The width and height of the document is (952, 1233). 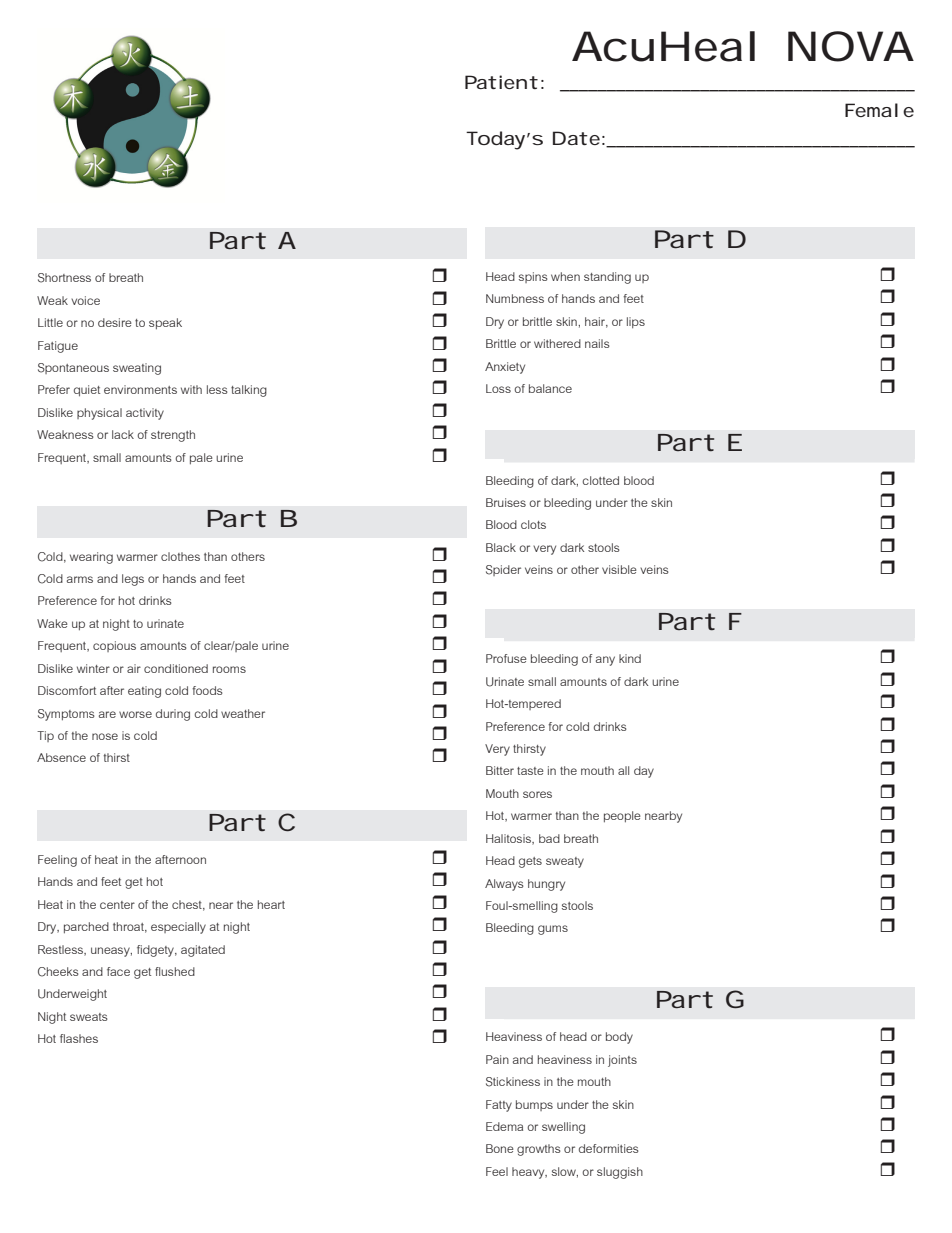 I want to click on Patient, so click(x=501, y=82).
